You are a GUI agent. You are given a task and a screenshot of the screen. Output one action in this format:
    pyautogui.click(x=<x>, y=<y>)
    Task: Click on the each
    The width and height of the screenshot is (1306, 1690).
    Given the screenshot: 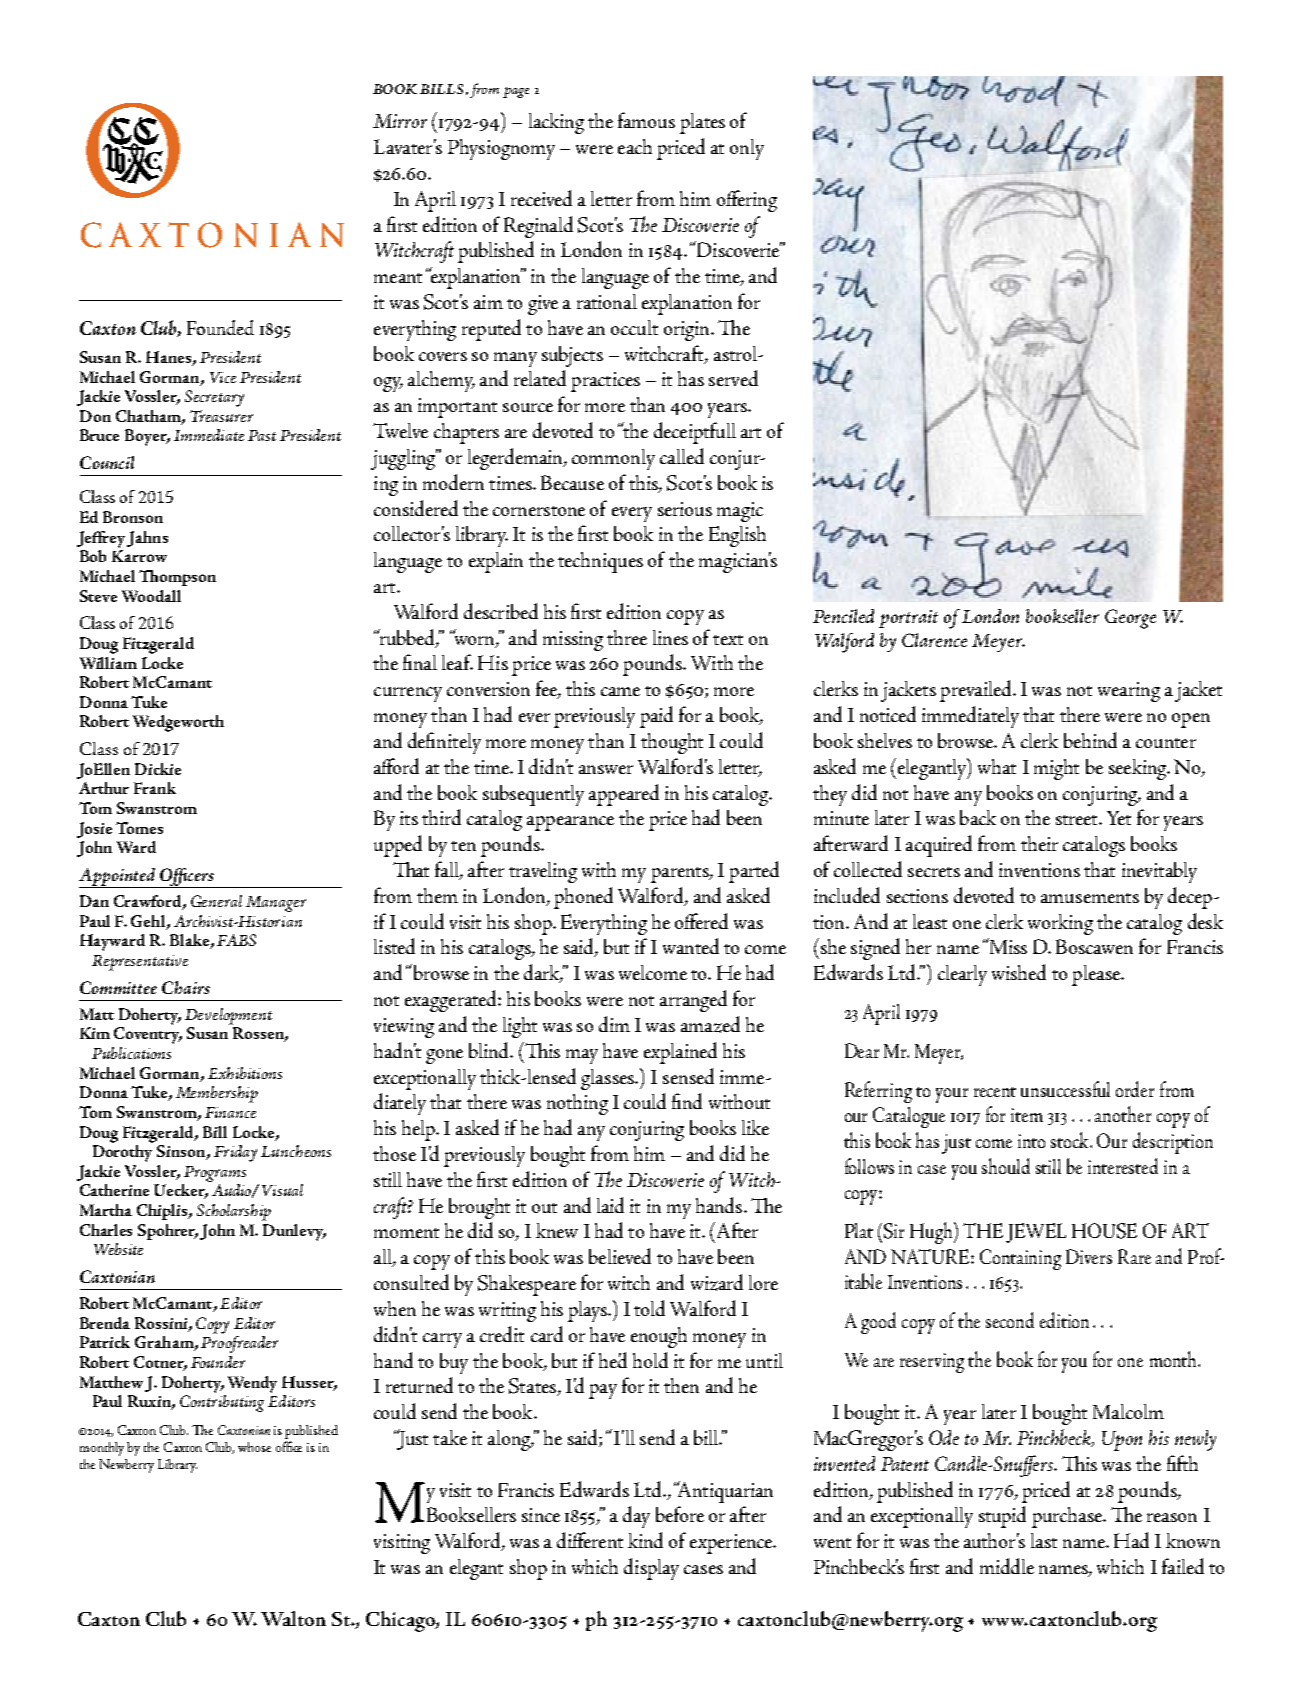 What is the action you would take?
    pyautogui.click(x=635, y=146)
